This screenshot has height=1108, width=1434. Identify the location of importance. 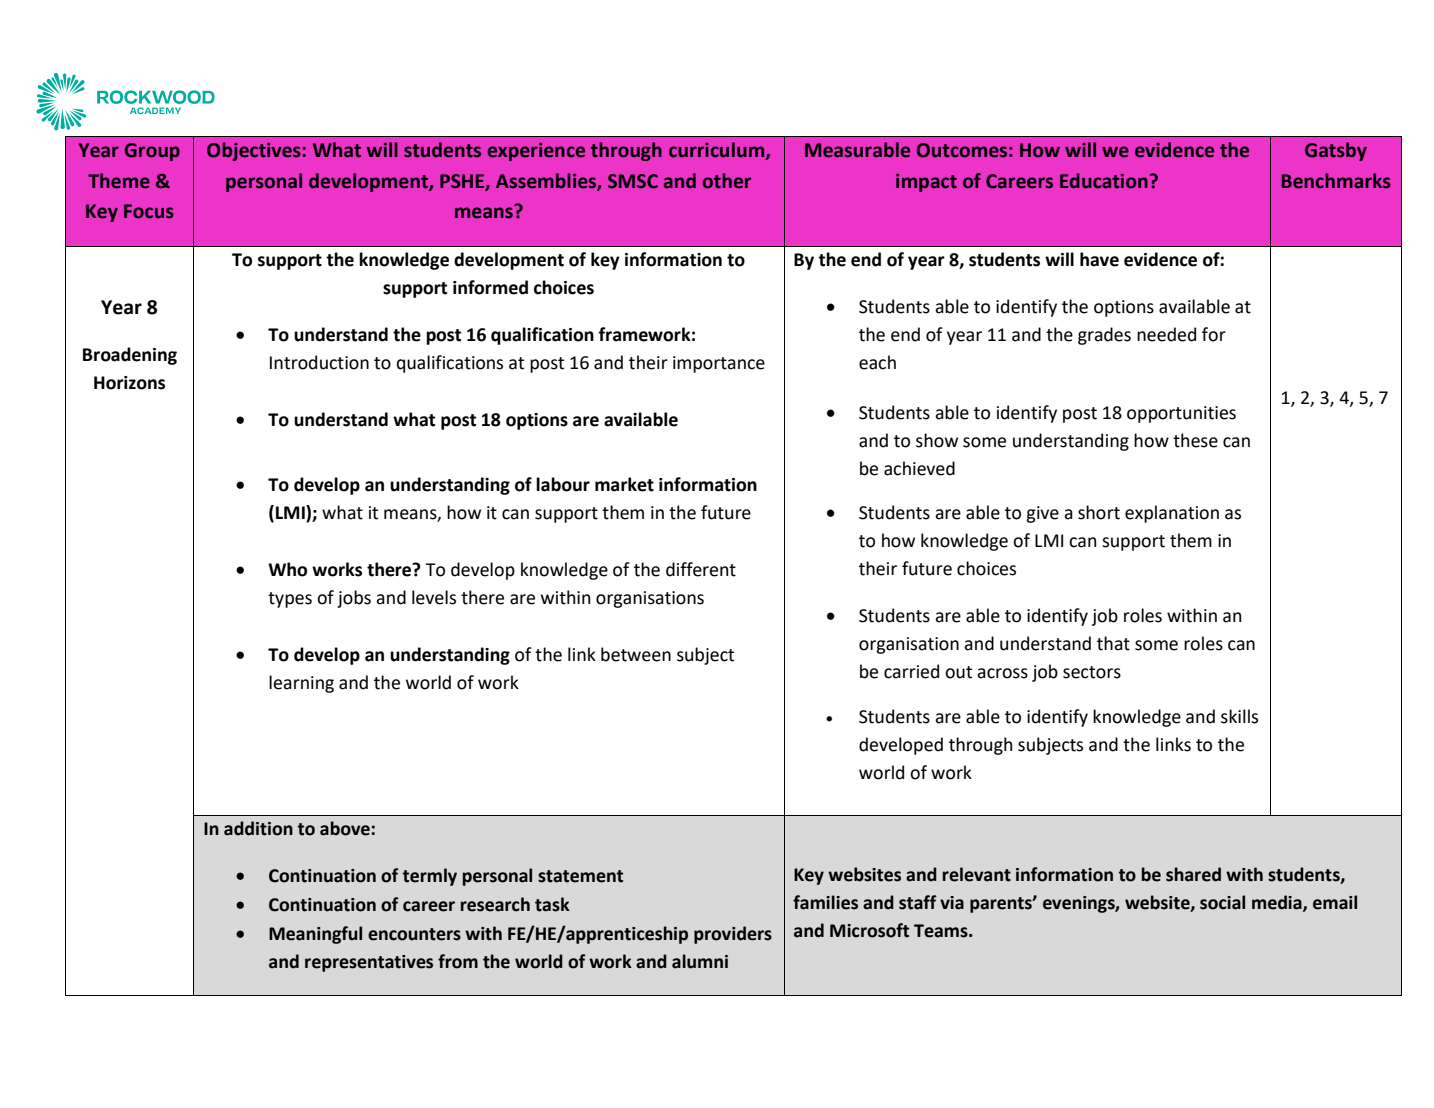
(719, 364).
